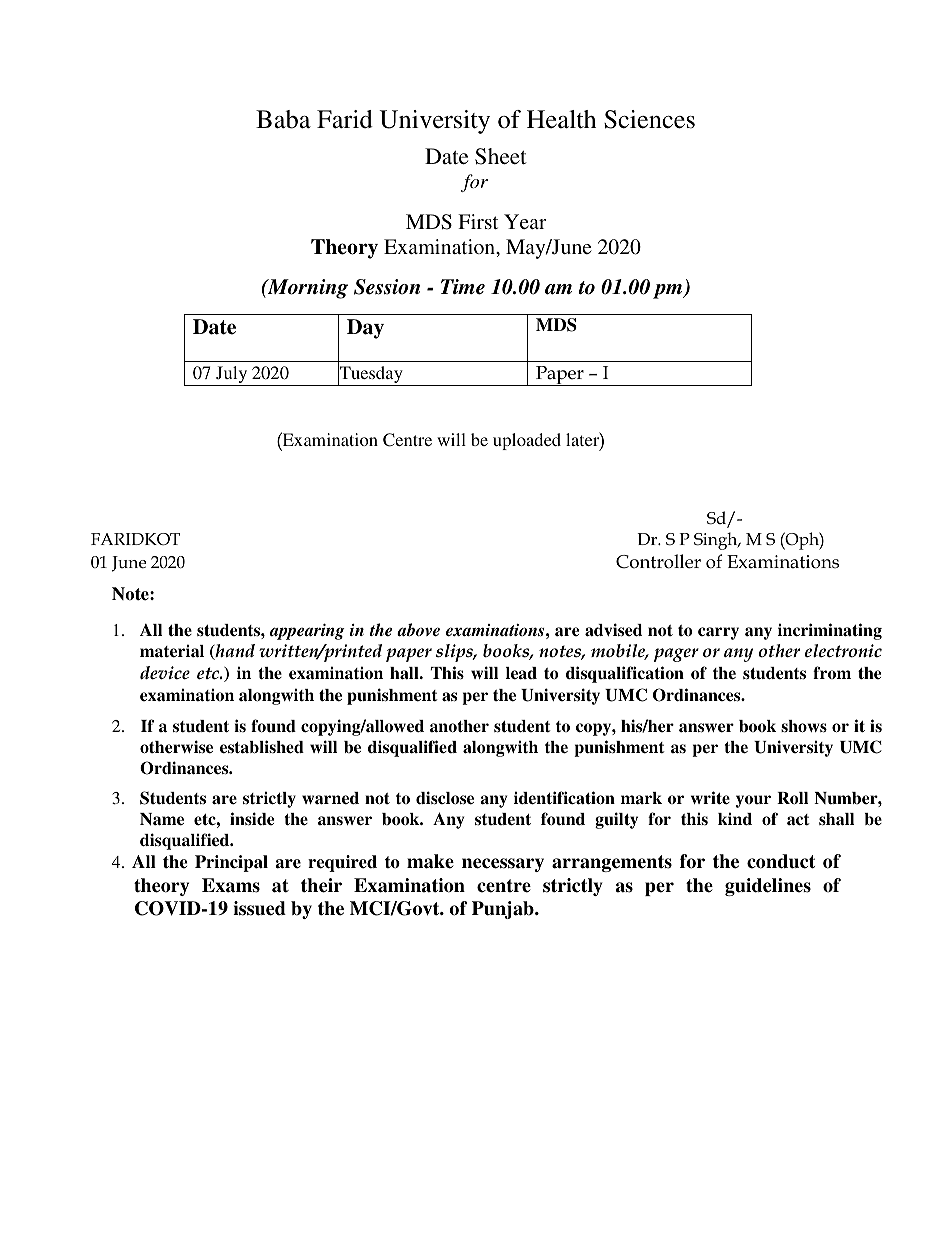  I want to click on appearing, so click(307, 632).
